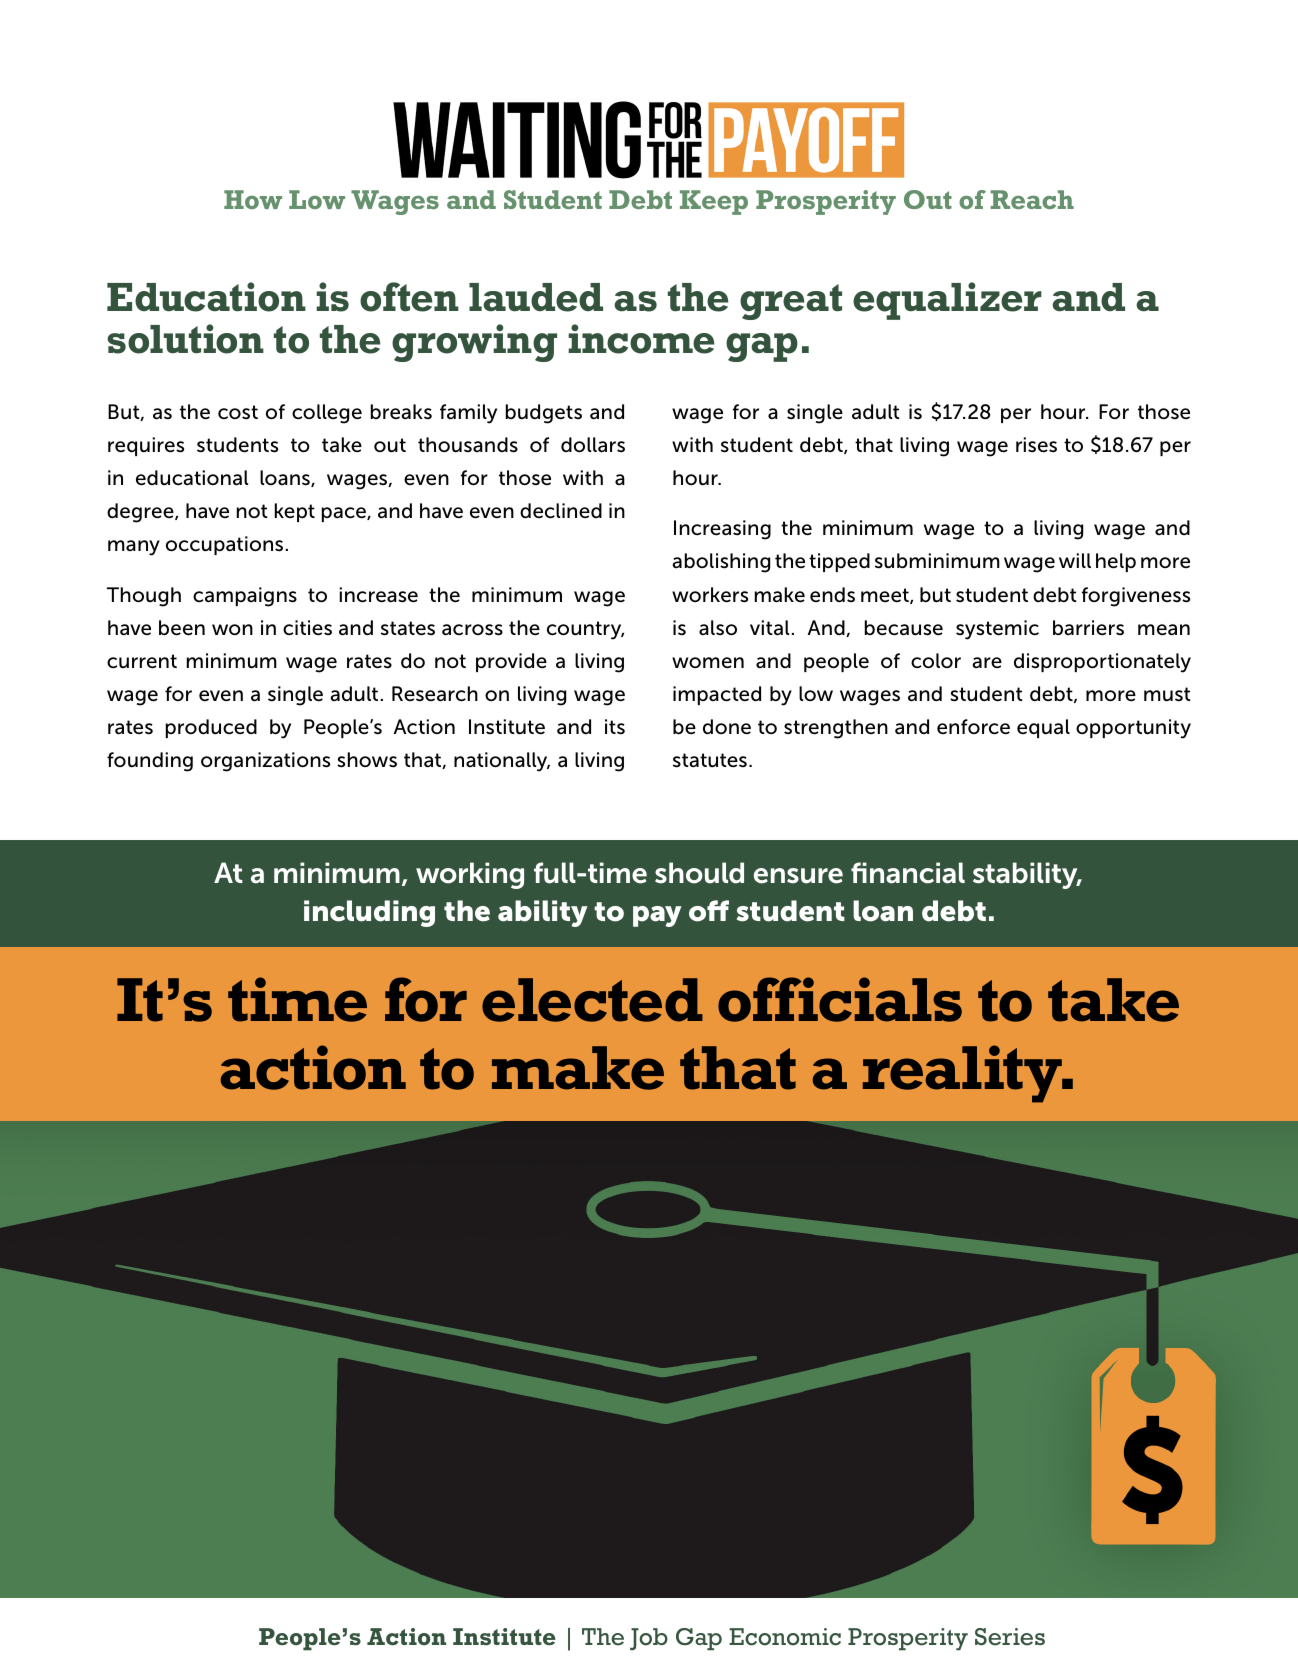 The width and height of the image is (1298, 1680). I want to click on elected, so click(592, 1000).
